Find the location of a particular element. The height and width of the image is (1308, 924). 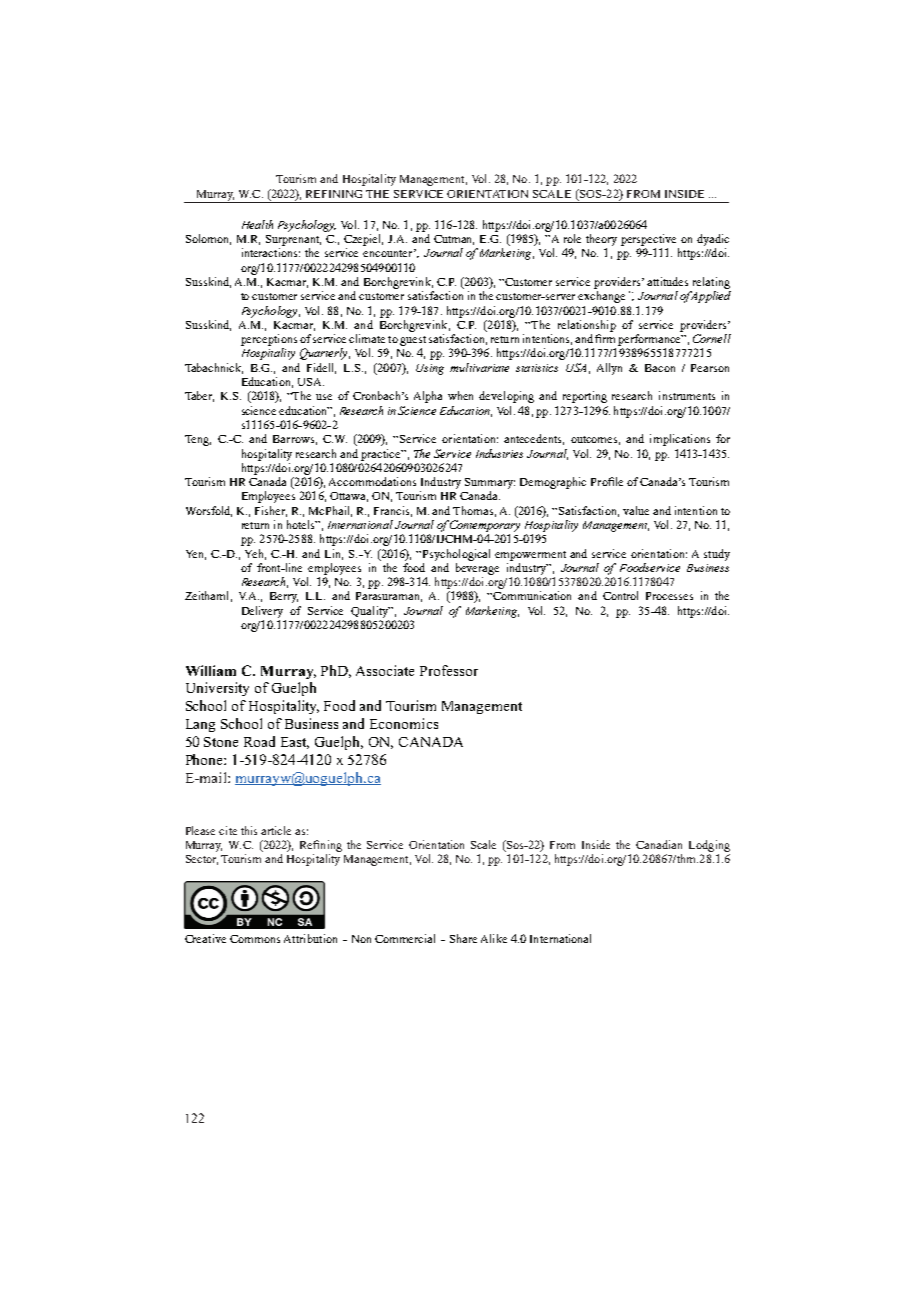

Commons is located at coordinates (255, 939).
